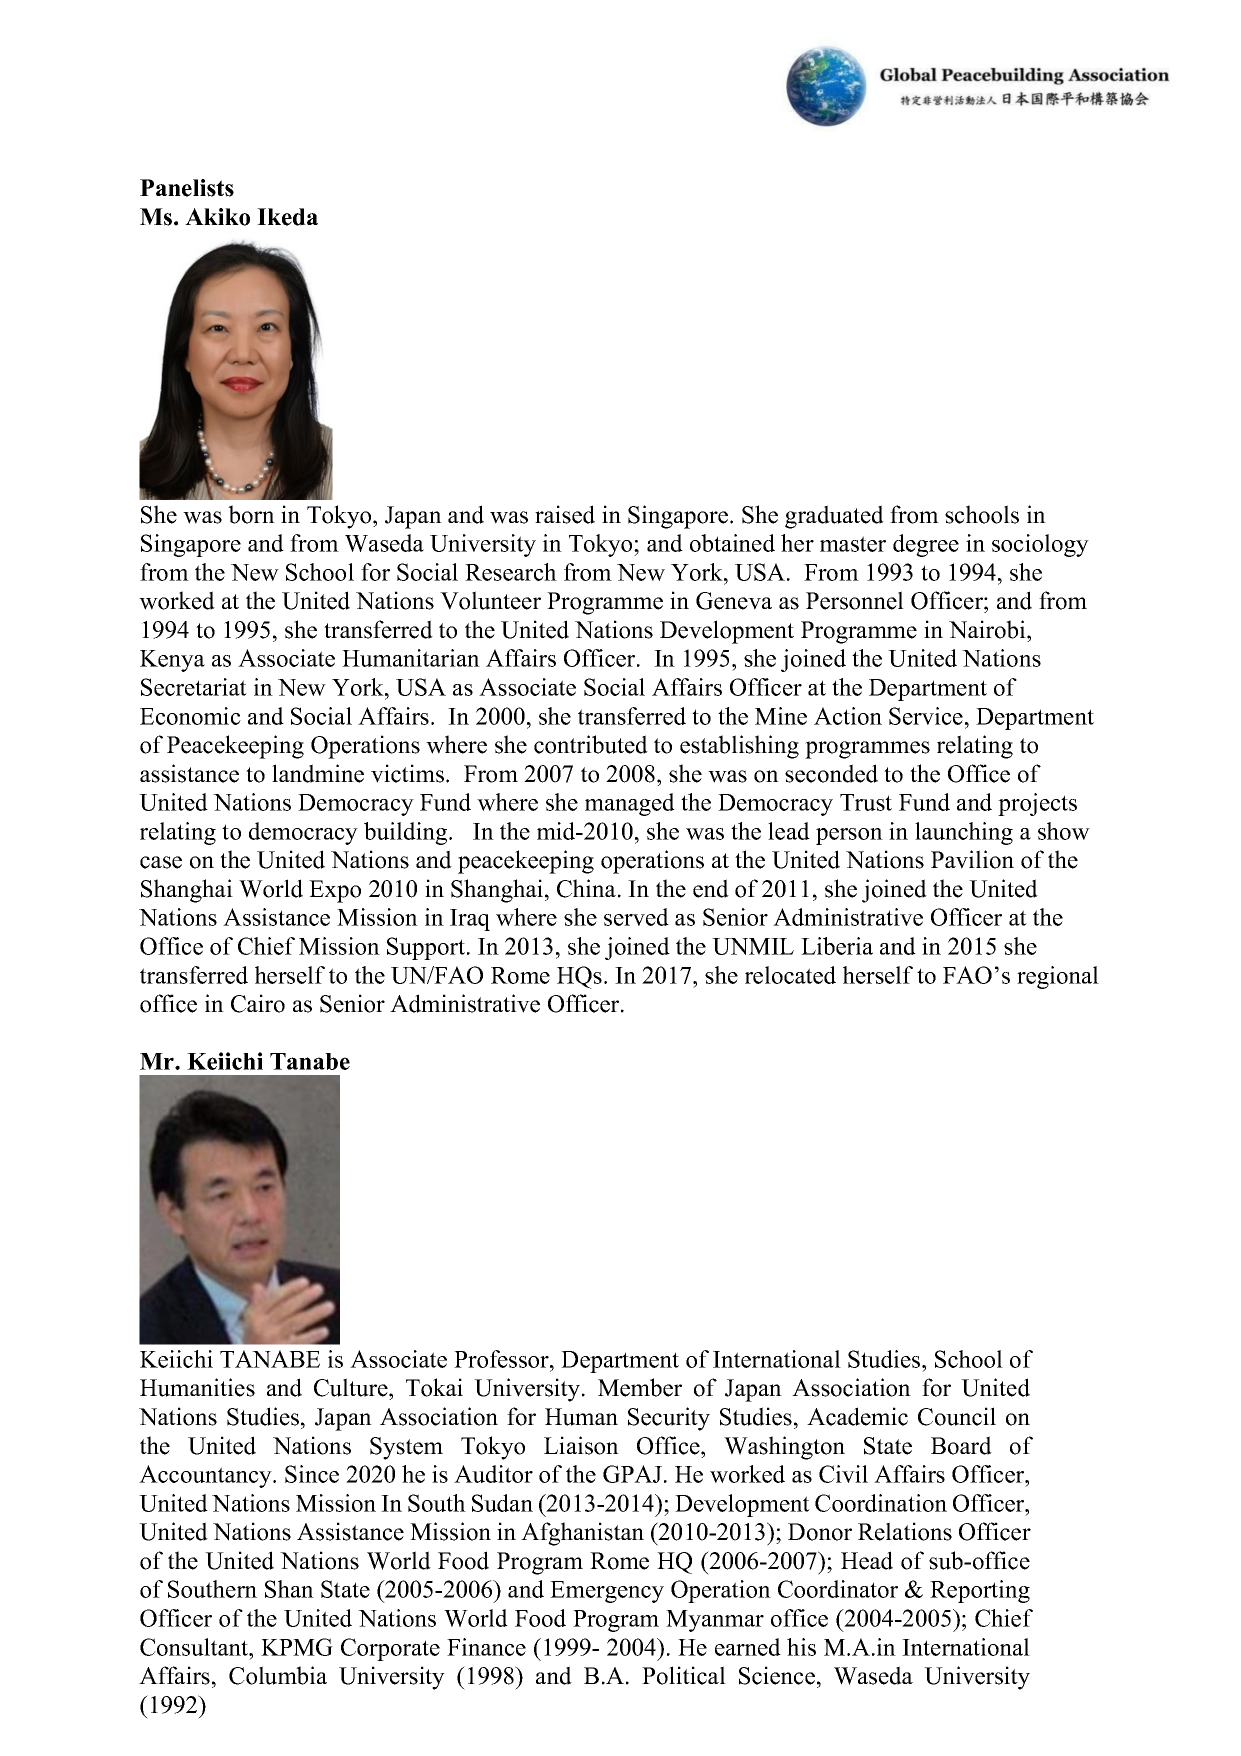 This screenshot has width=1241, height=1756. Describe the element at coordinates (194, 687) in the screenshot. I see `Secretariat` at that location.
